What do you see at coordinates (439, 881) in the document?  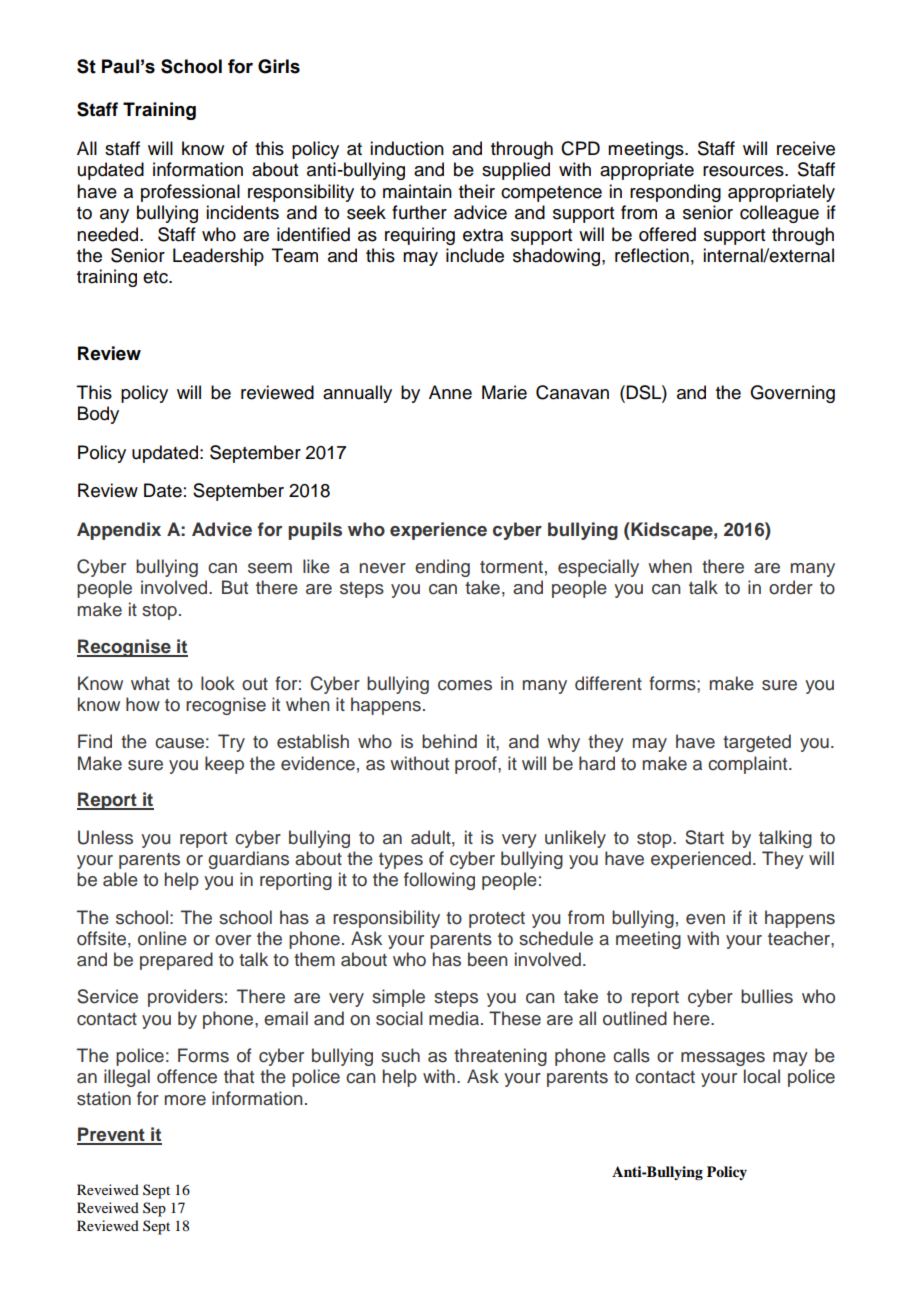 I see `following` at bounding box center [439, 881].
